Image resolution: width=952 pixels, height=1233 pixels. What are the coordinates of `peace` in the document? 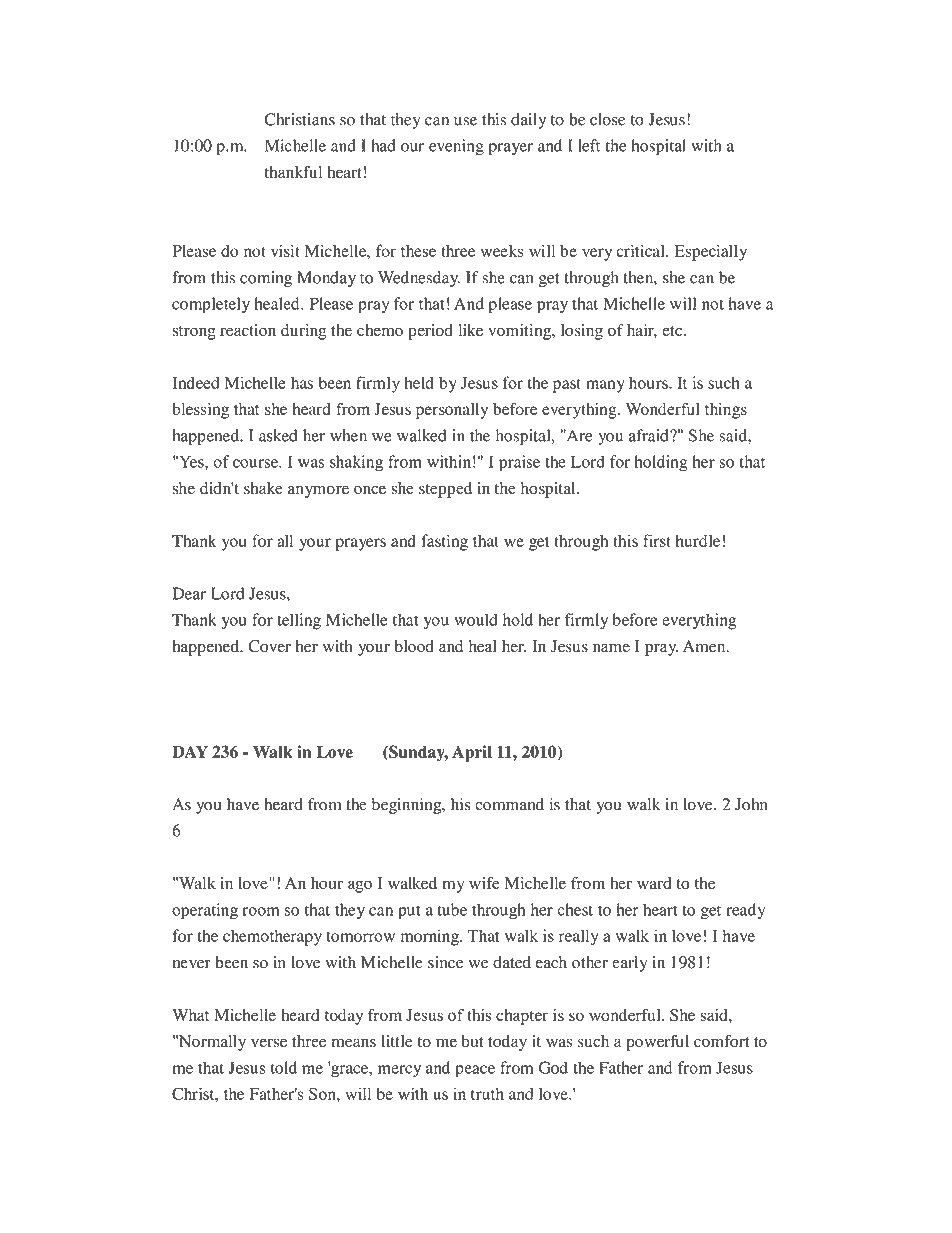 It's located at (475, 1071).
